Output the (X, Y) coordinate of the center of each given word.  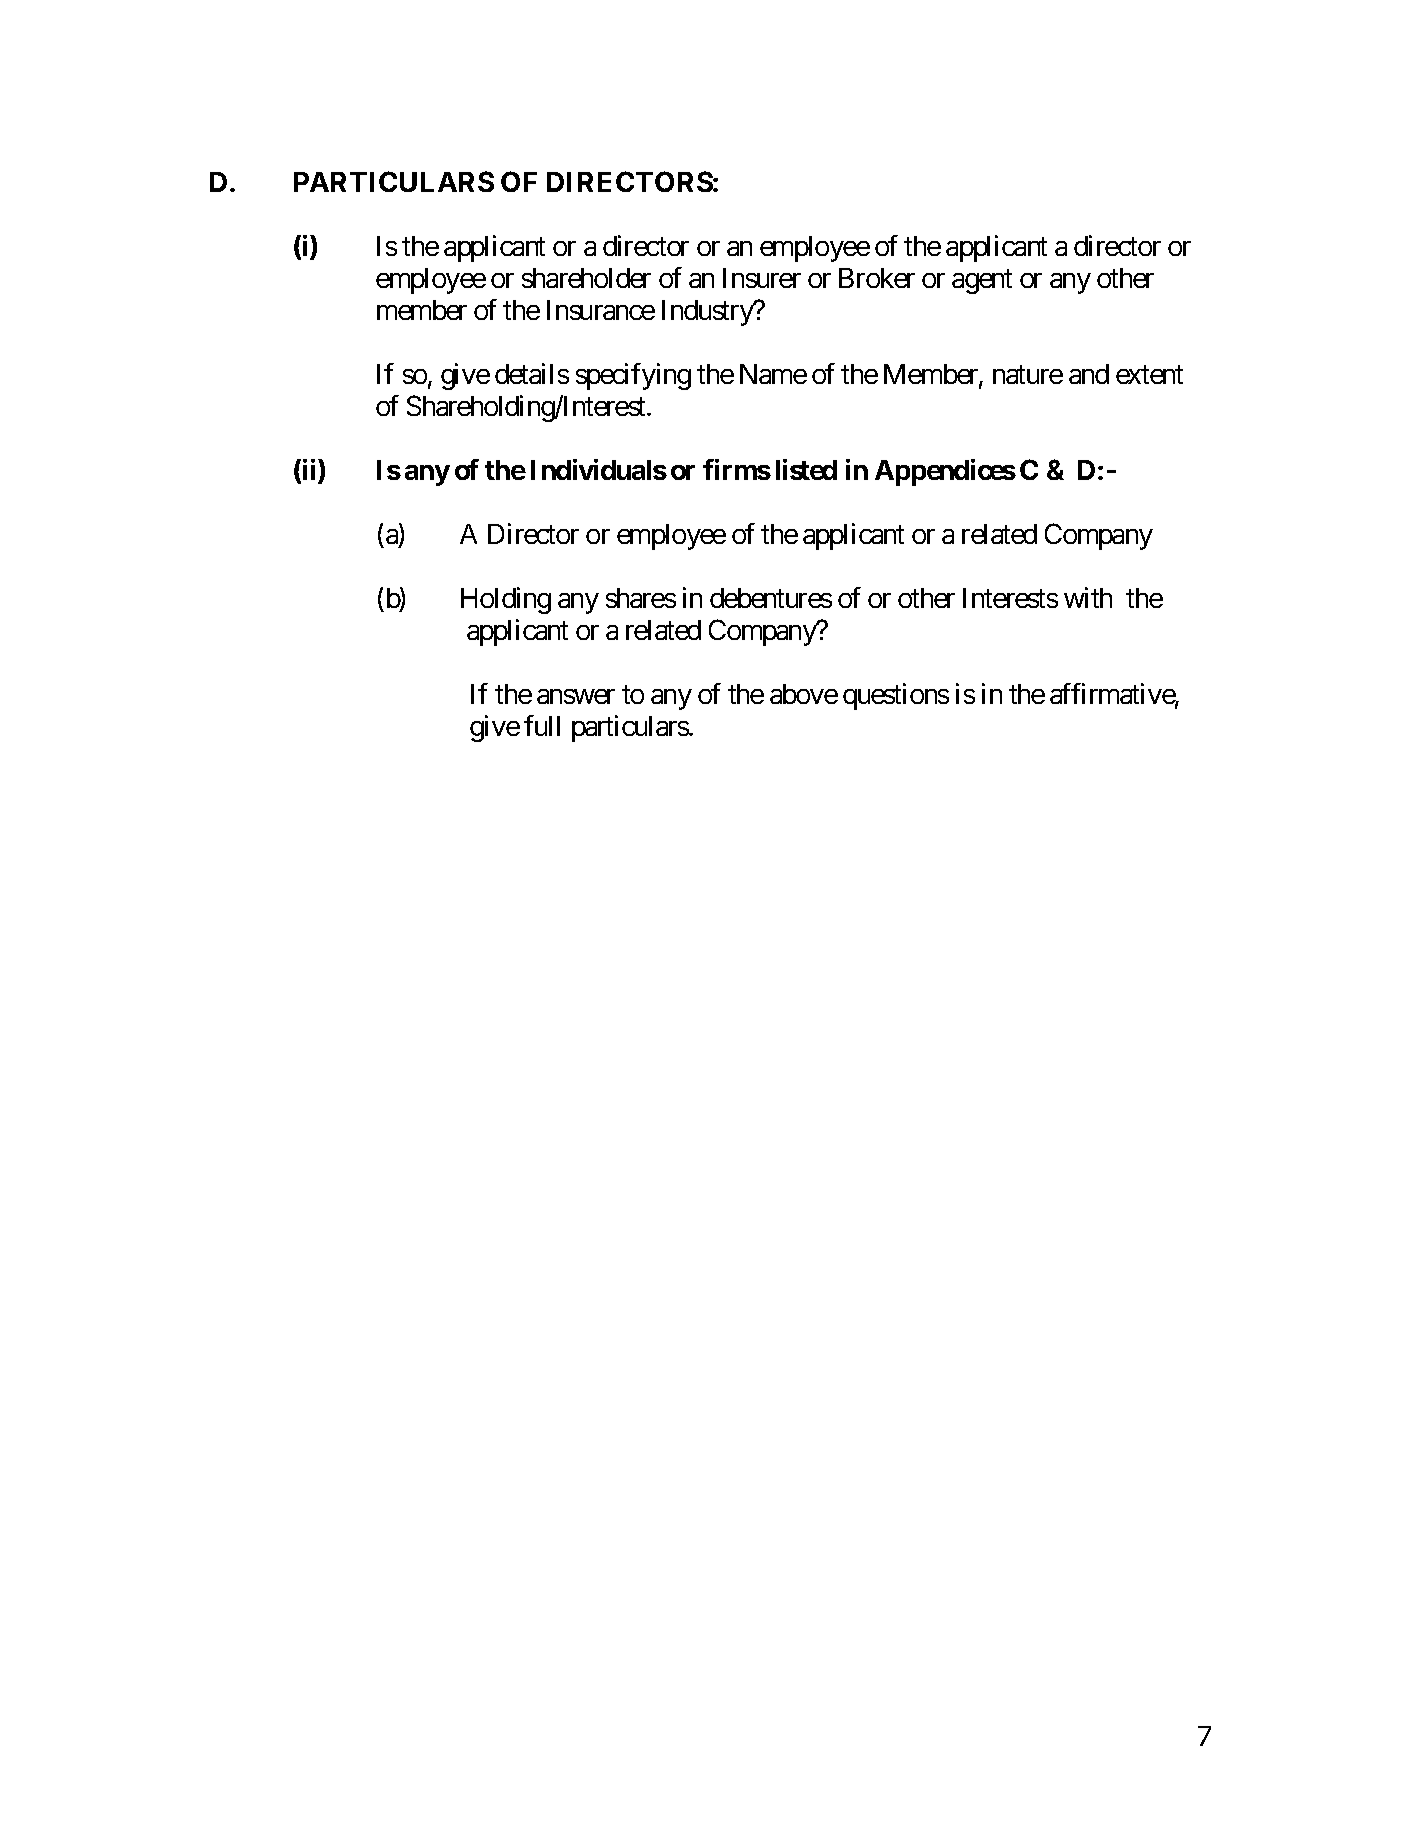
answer (576, 696)
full (542, 725)
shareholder (586, 278)
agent (982, 281)
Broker (877, 278)
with (1088, 597)
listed (806, 469)
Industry (708, 313)
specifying (633, 376)
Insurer (762, 278)
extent (1149, 375)
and (1089, 374)
